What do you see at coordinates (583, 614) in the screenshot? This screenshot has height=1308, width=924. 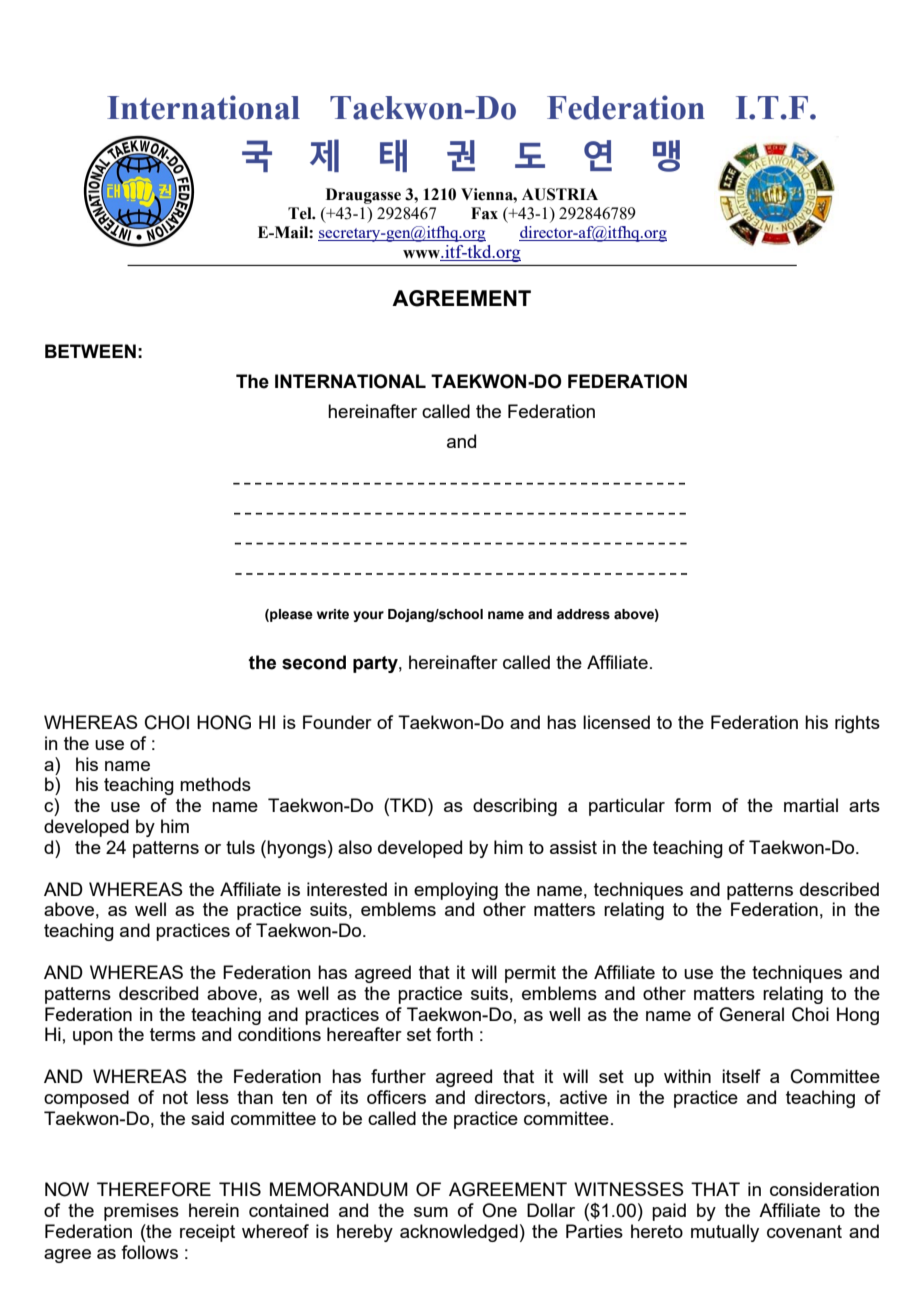 I see `address` at bounding box center [583, 614].
